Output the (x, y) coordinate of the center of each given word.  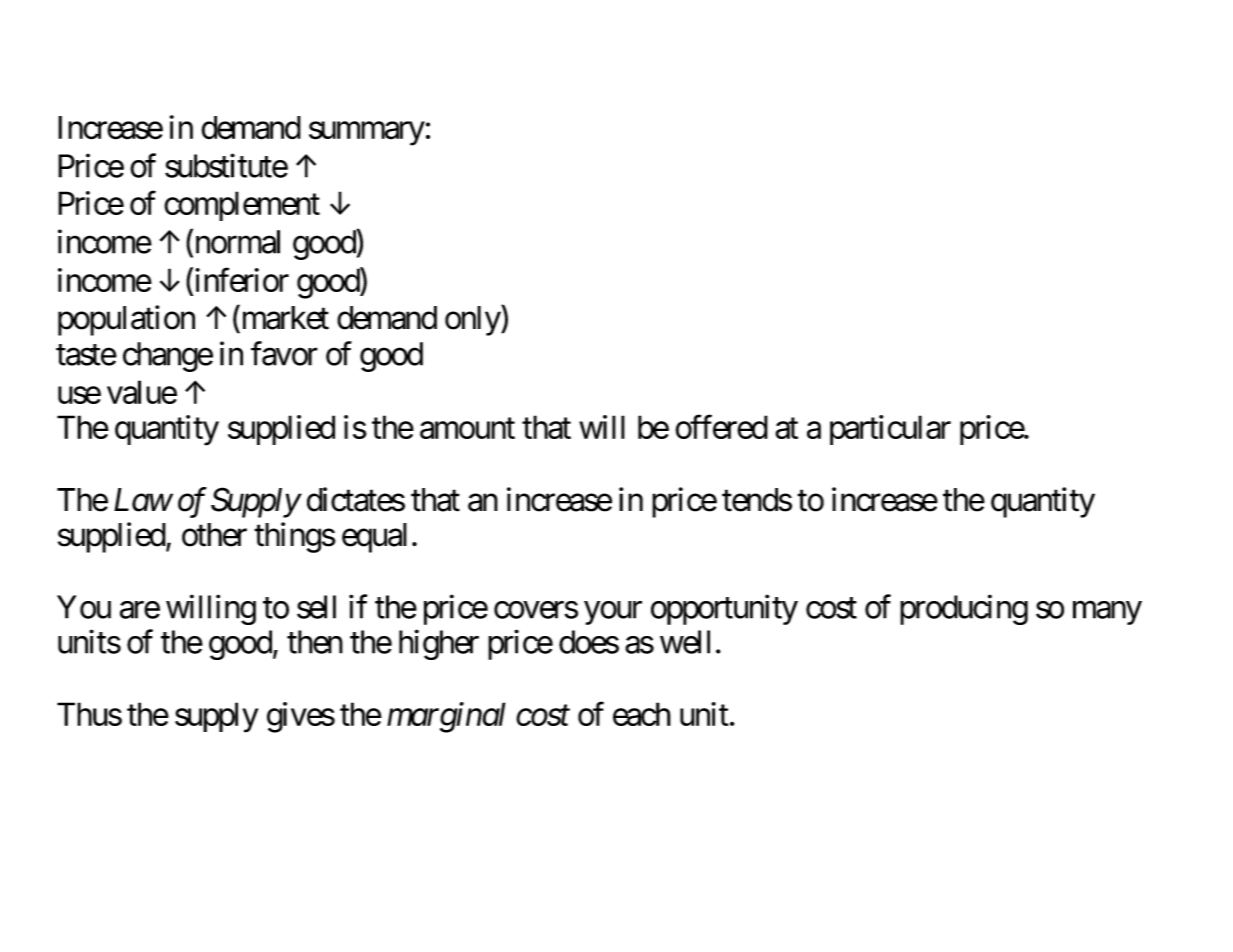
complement (242, 206)
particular (890, 430)
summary (367, 134)
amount (467, 428)
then (315, 642)
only (473, 321)
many (1107, 613)
